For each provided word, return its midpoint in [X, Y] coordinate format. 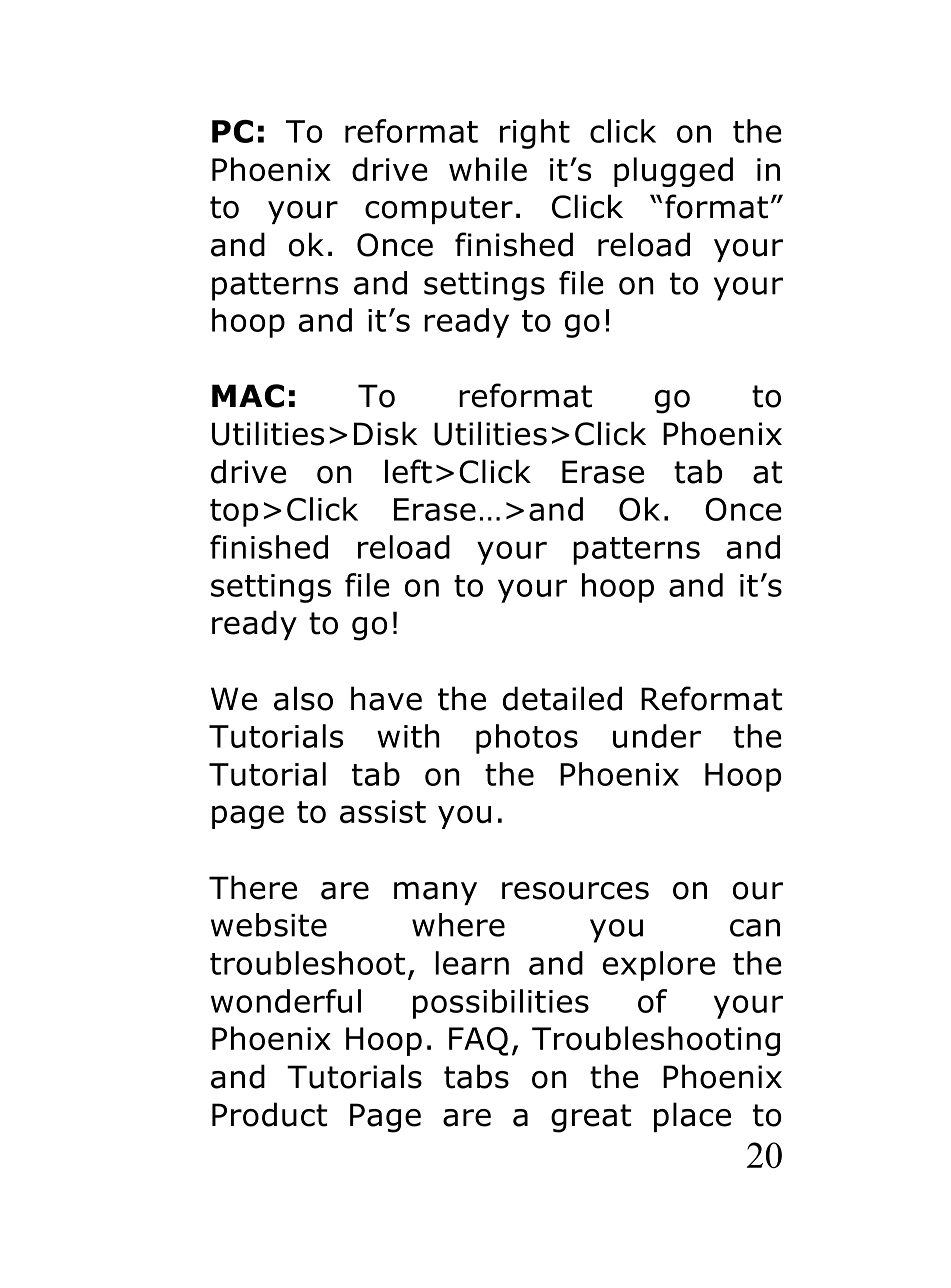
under [657, 736]
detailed [562, 698]
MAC [248, 396]
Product [269, 1114]
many [435, 893]
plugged [673, 172]
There [253, 887]
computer [439, 210]
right [535, 134]
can [755, 928]
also [303, 698]
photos [527, 739]
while [488, 169]
